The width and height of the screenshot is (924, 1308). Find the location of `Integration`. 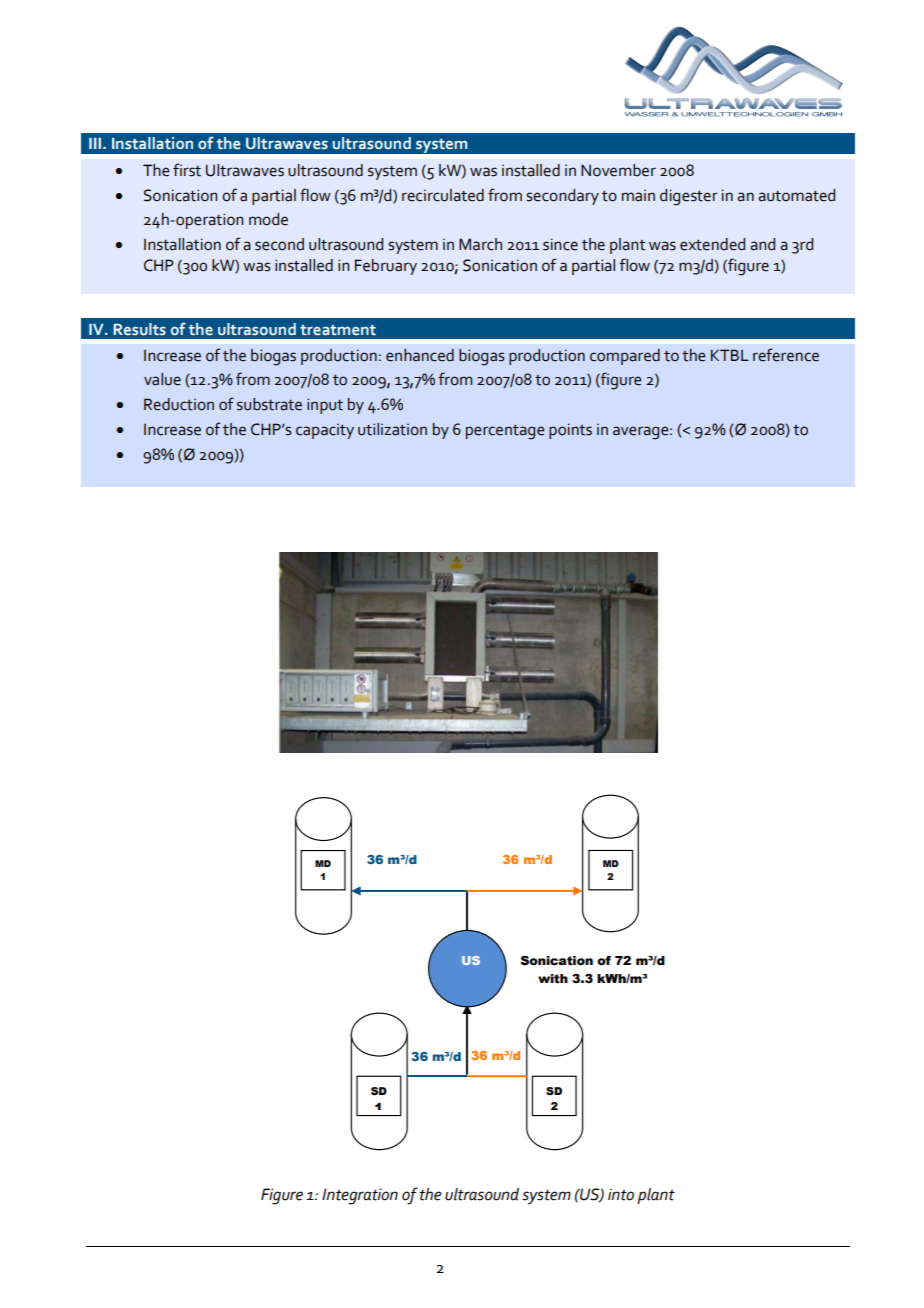

Integration is located at coordinates (360, 1196).
